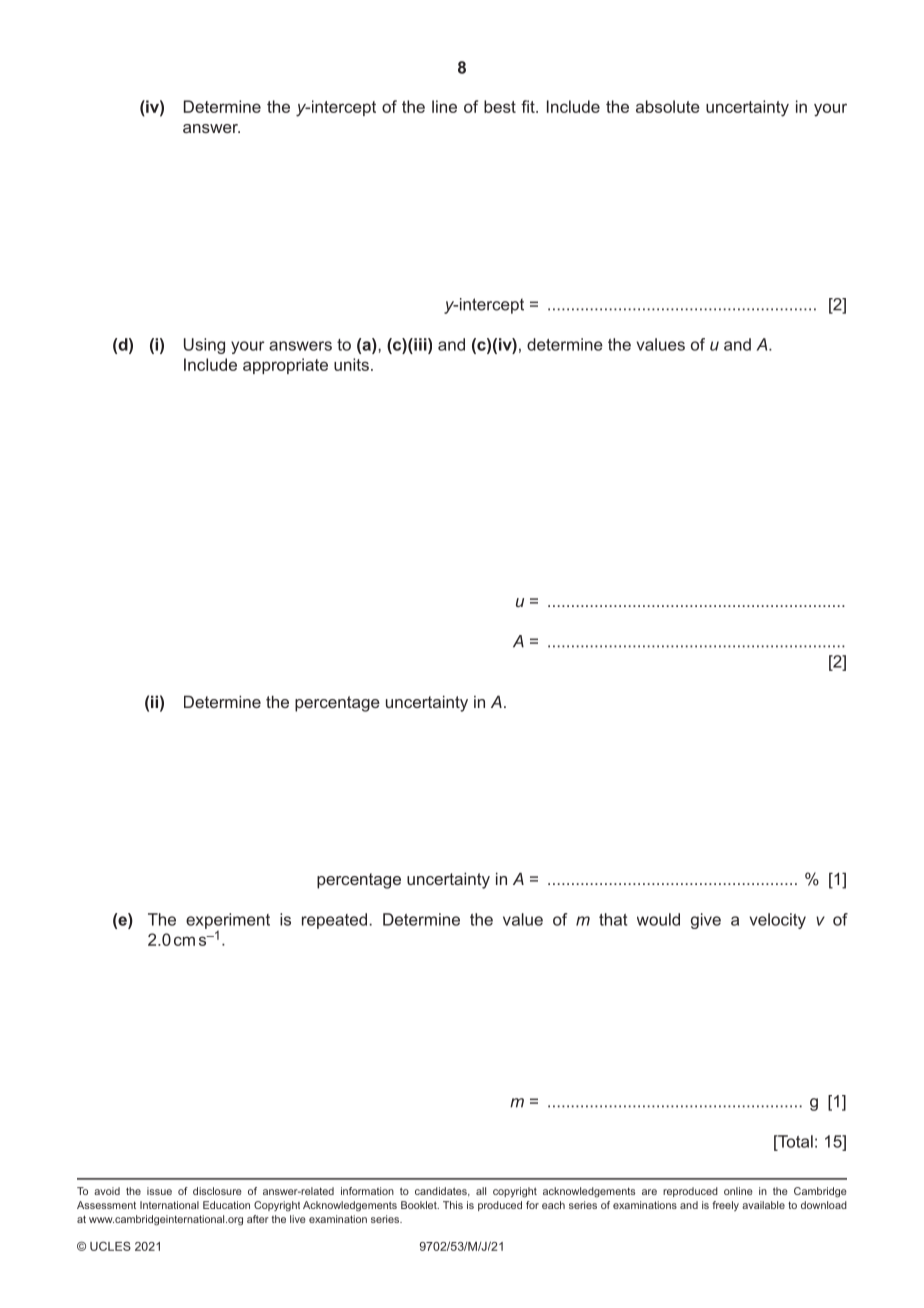  Describe the element at coordinates (668, 106) in the image. I see `absolute` at that location.
